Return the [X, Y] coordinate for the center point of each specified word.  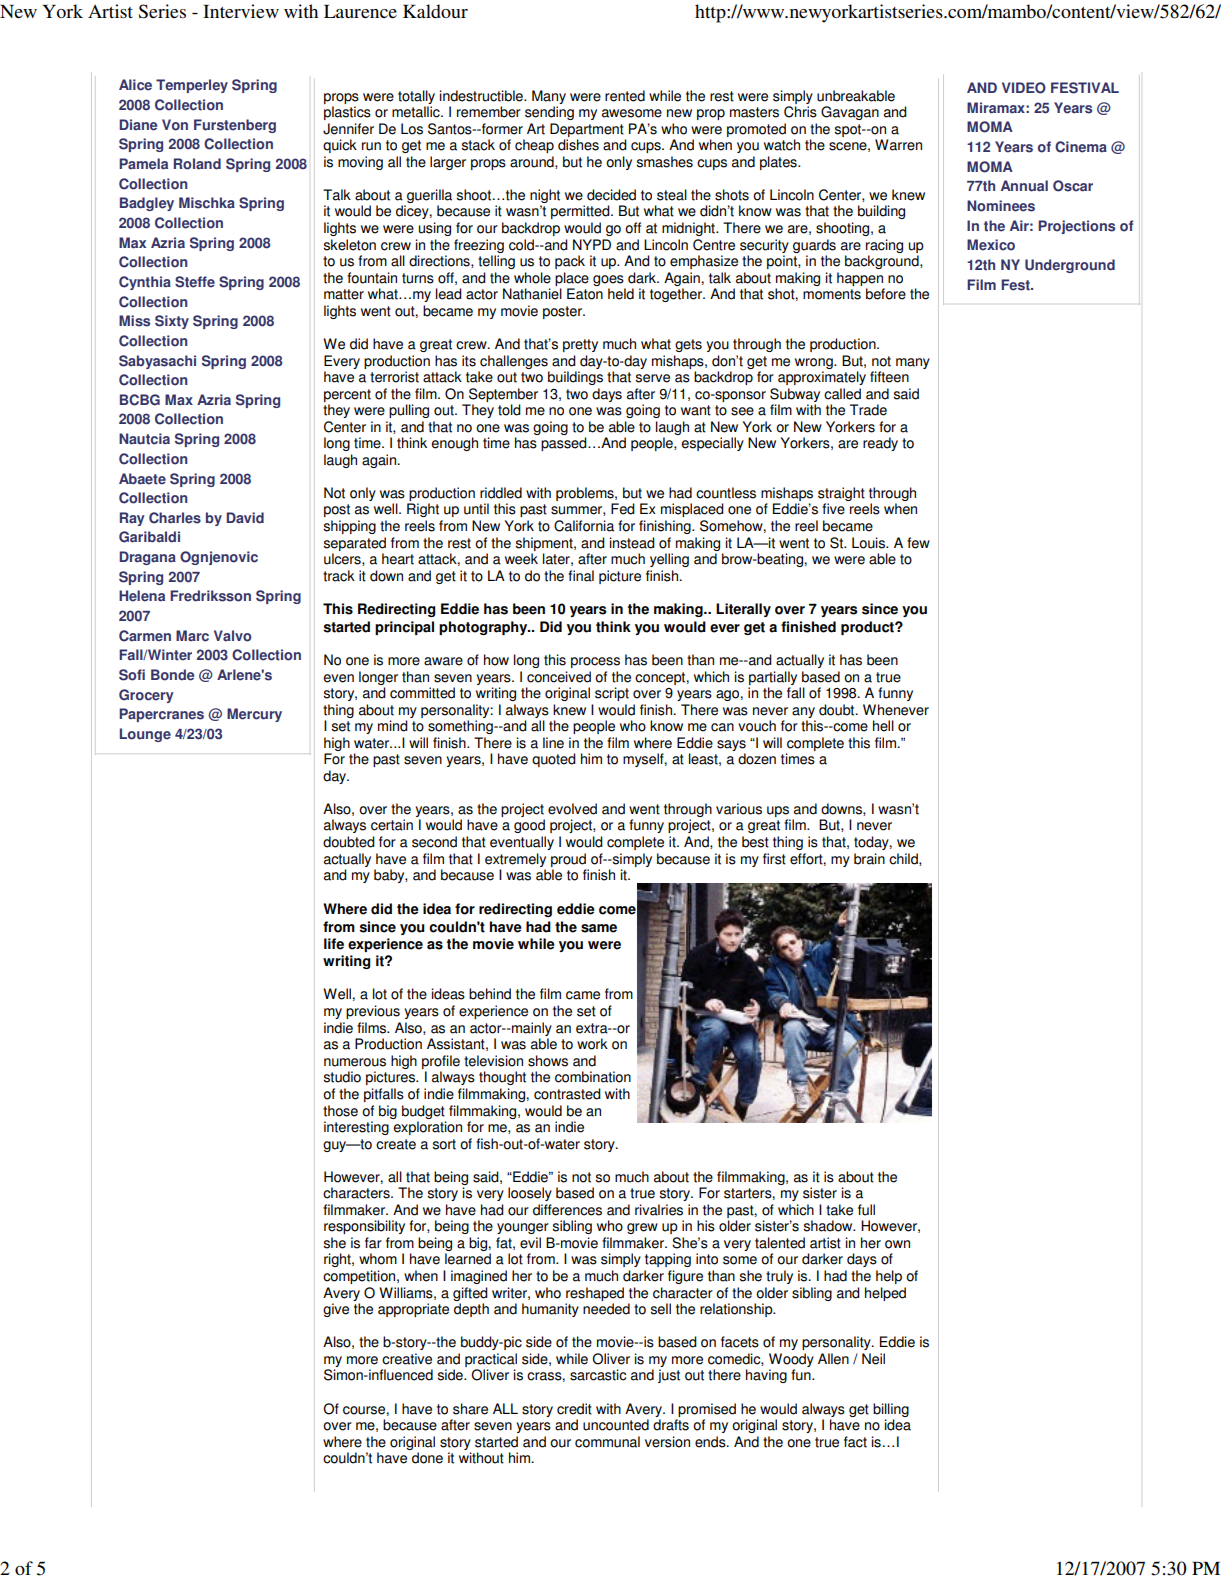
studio [342, 1077]
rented [625, 96]
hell [883, 726]
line [553, 743]
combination [593, 1077]
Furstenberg [235, 126]
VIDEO [1024, 88]
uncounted [616, 1425]
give [336, 1310]
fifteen [889, 377]
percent [347, 395]
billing [891, 1410]
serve [653, 378]
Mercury [254, 715]
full [866, 1210]
